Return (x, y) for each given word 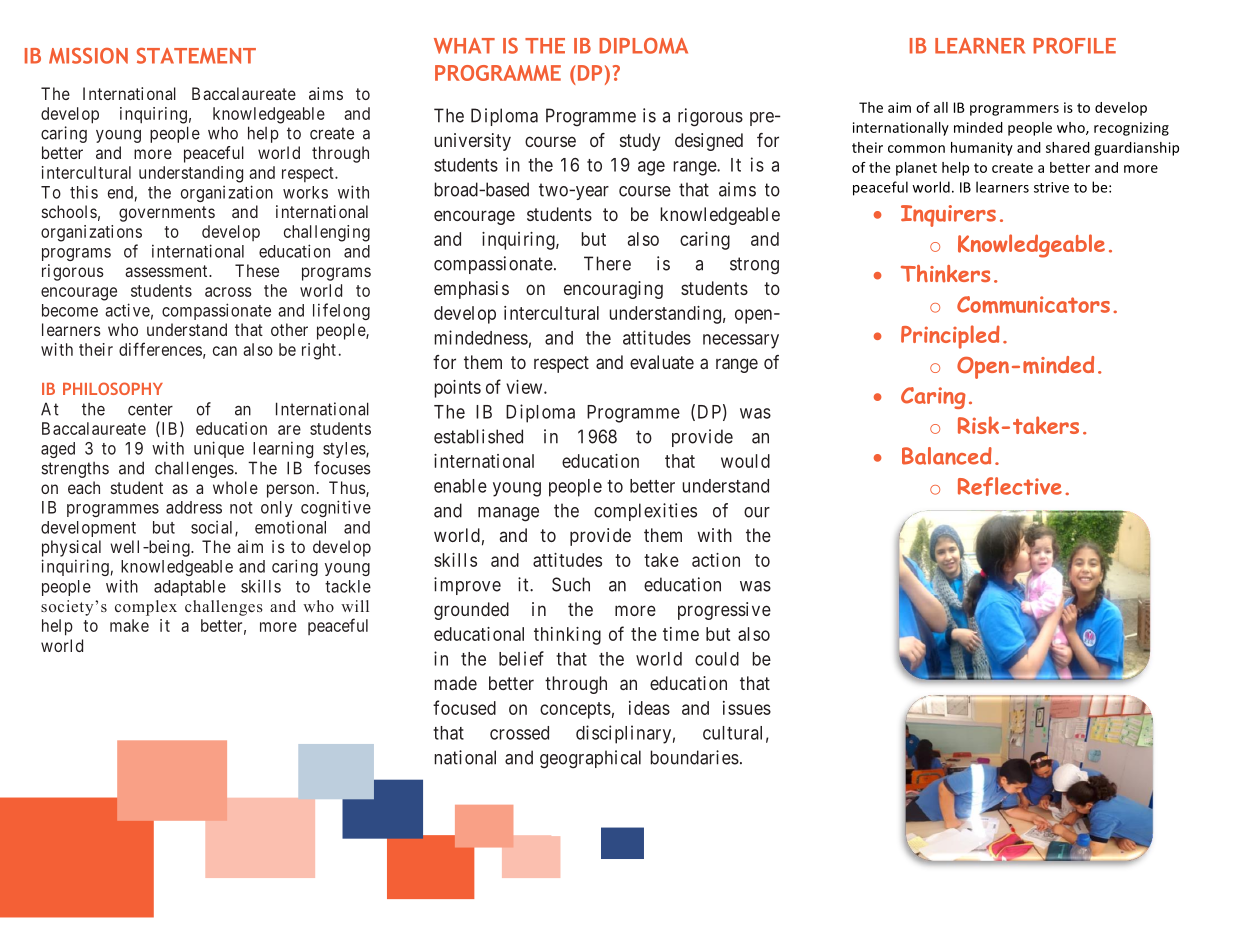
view (525, 387)
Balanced (947, 456)
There (607, 263)
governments (167, 214)
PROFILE (1074, 46)
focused (464, 707)
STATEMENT (196, 56)
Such (571, 584)
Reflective (1010, 486)
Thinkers (945, 274)
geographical (590, 759)
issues (747, 708)
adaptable (190, 588)
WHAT (464, 46)
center (150, 409)
